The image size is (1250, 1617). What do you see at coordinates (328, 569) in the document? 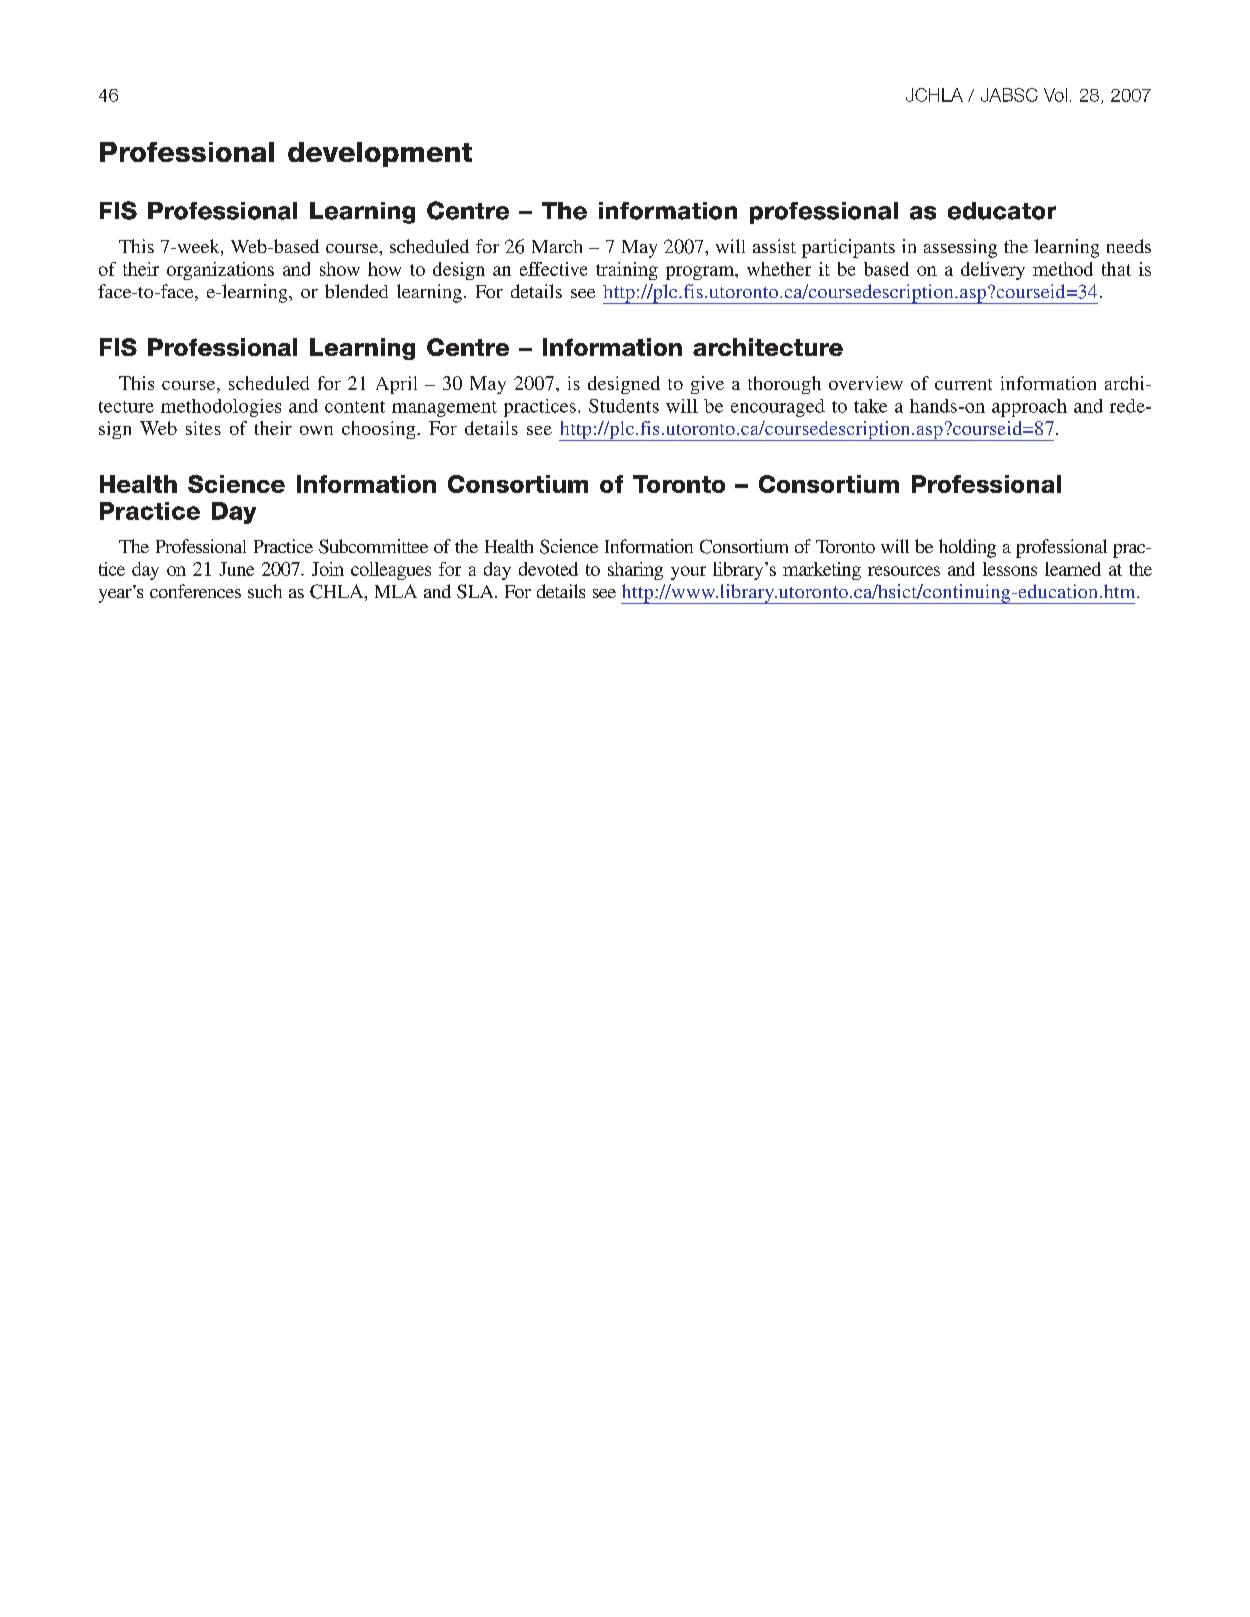
I see `Join` at bounding box center [328, 569].
